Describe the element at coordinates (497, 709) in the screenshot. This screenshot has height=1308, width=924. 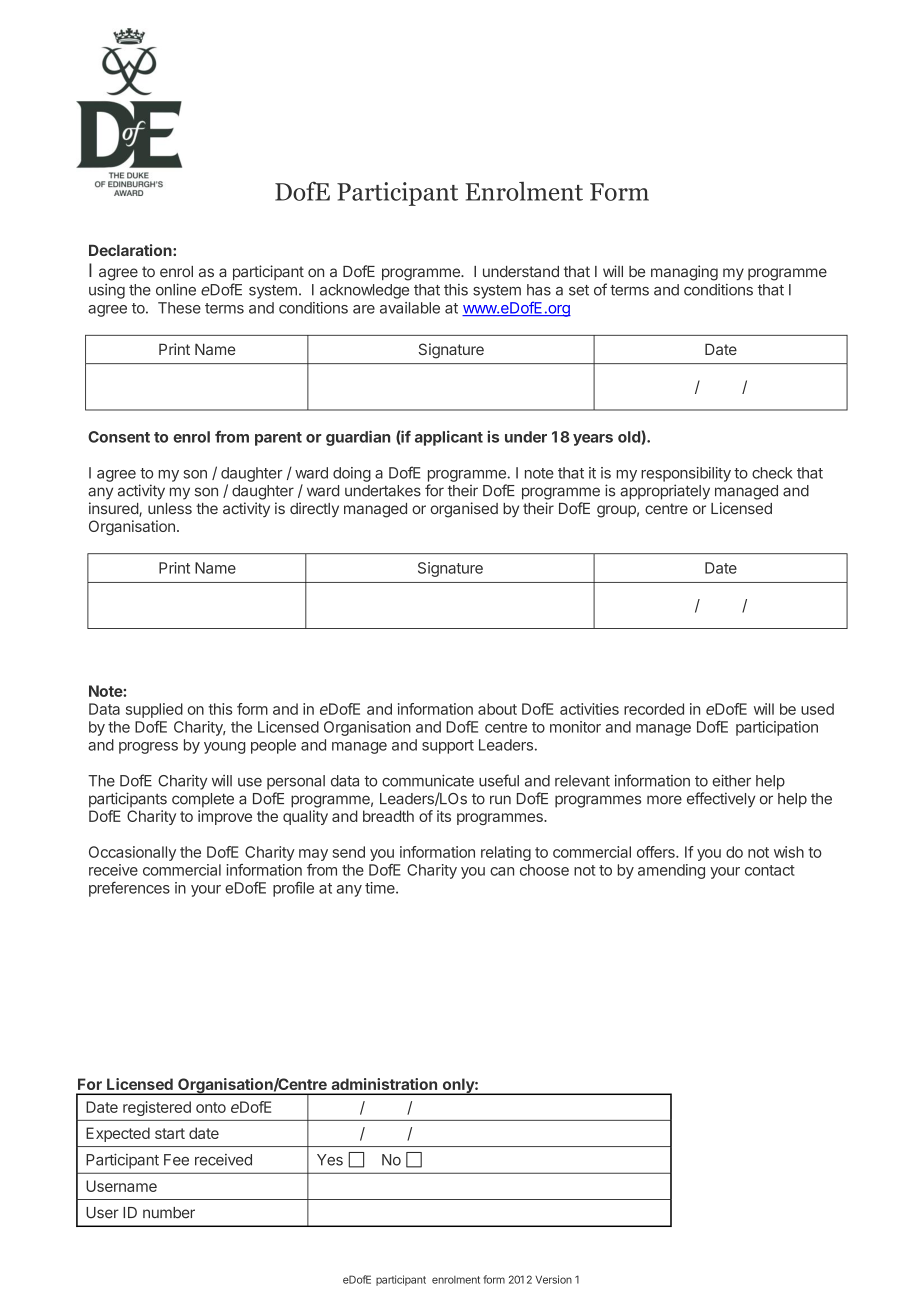
I see `about` at that location.
